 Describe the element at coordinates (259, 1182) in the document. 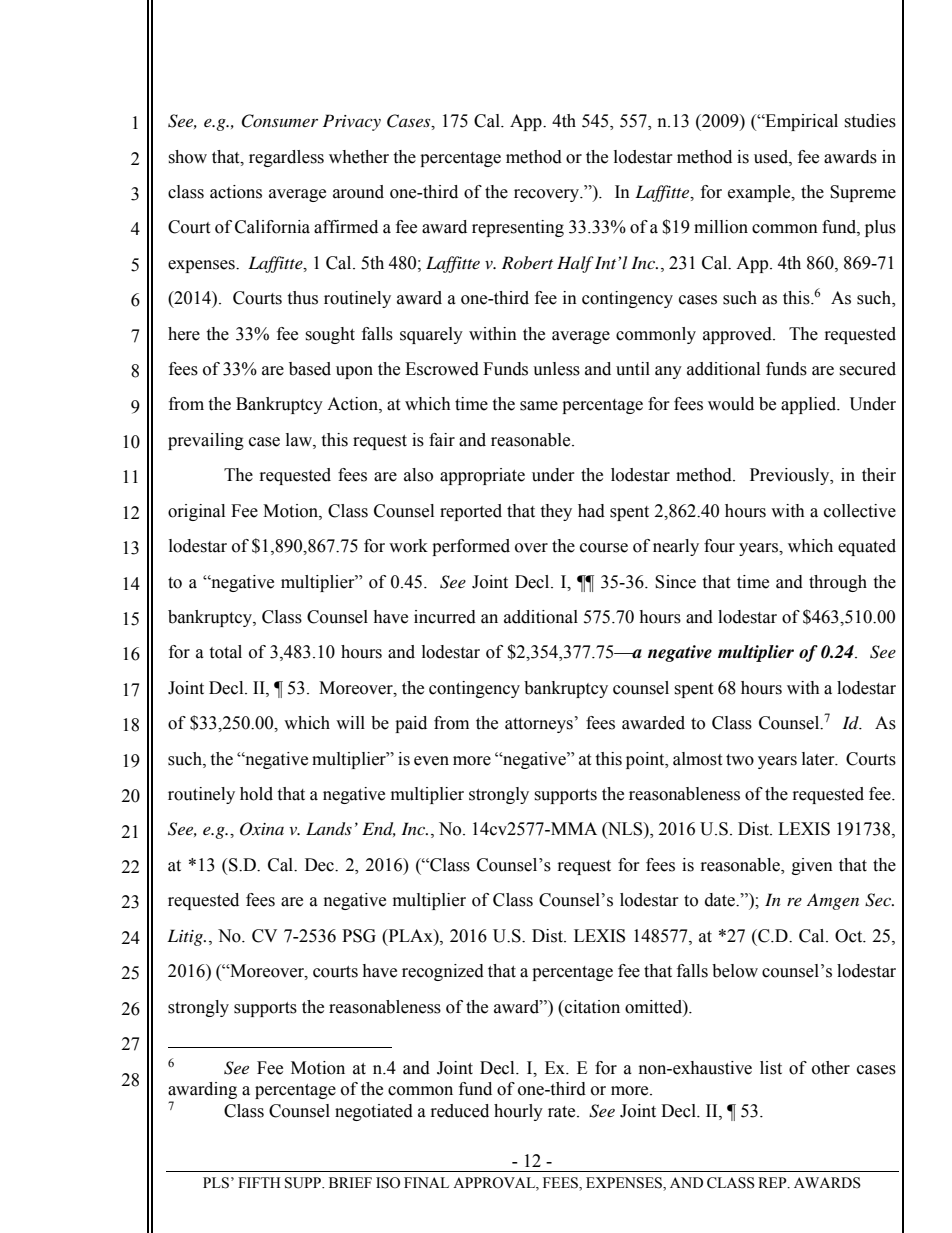

I see `FIFTH` at that location.
